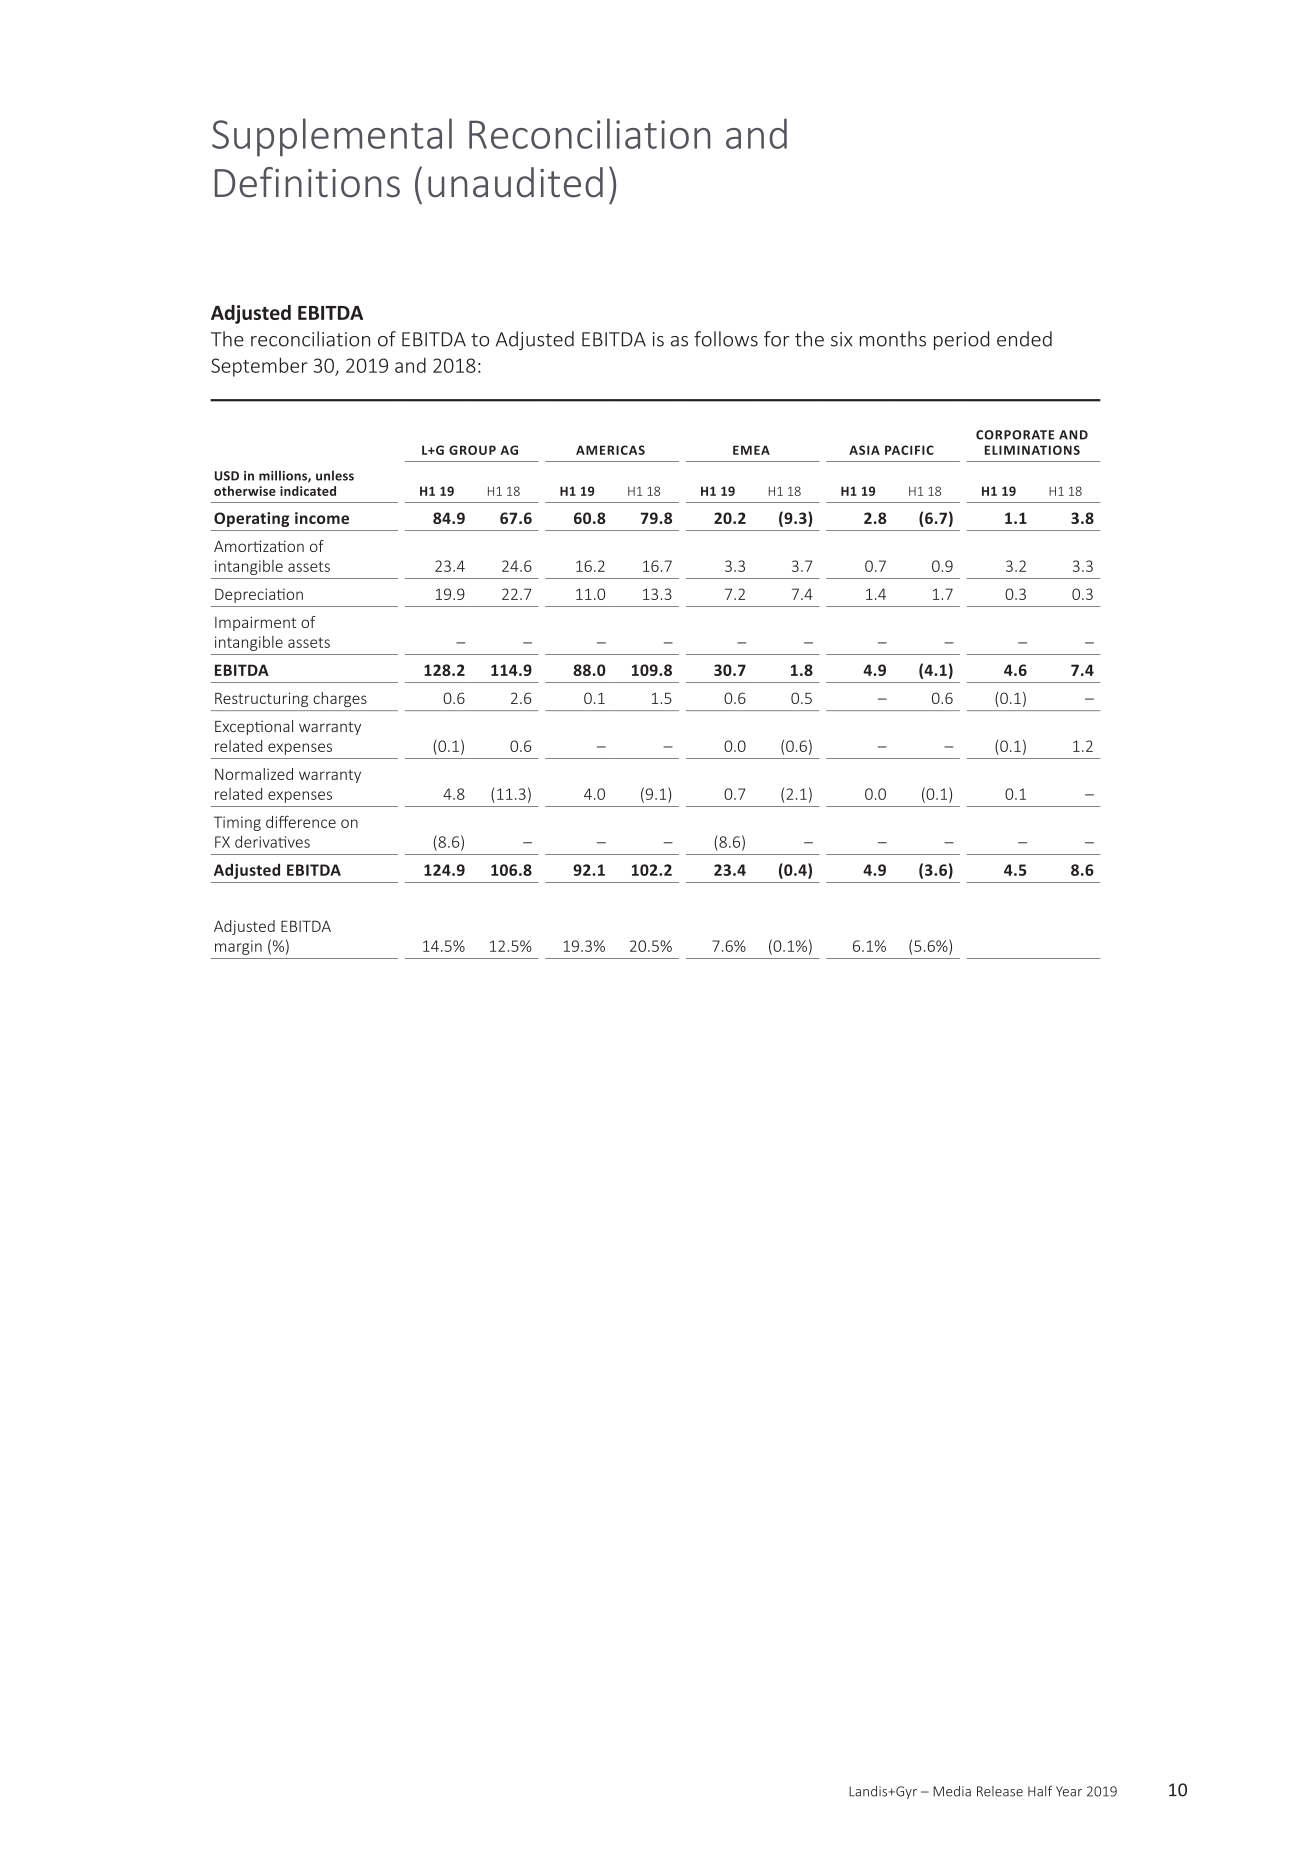 This image has width=1311, height=1854. Describe the element at coordinates (237, 823) in the image. I see `Timing` at that location.
